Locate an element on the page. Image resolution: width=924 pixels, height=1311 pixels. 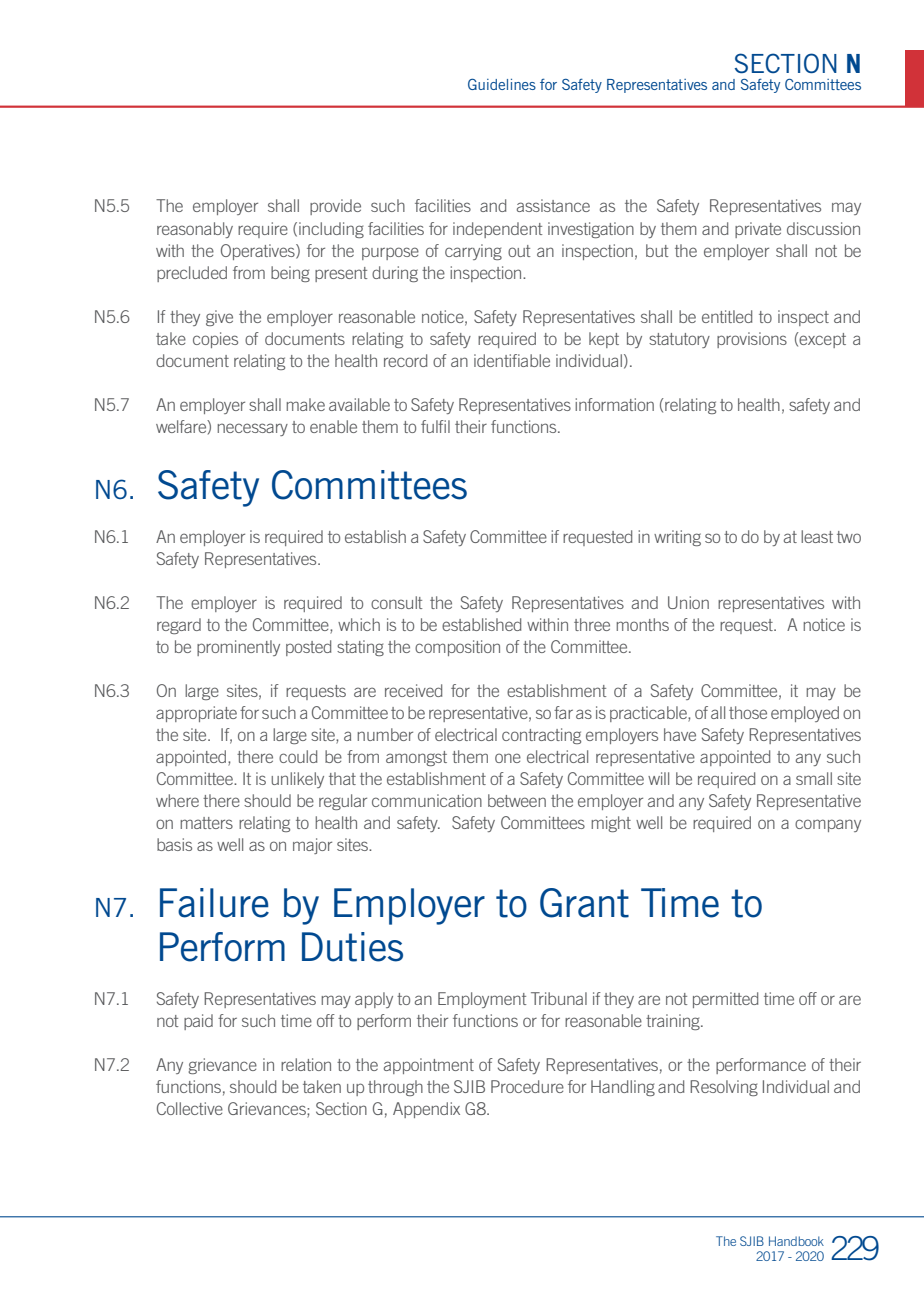
necessary is located at coordinates (252, 429).
